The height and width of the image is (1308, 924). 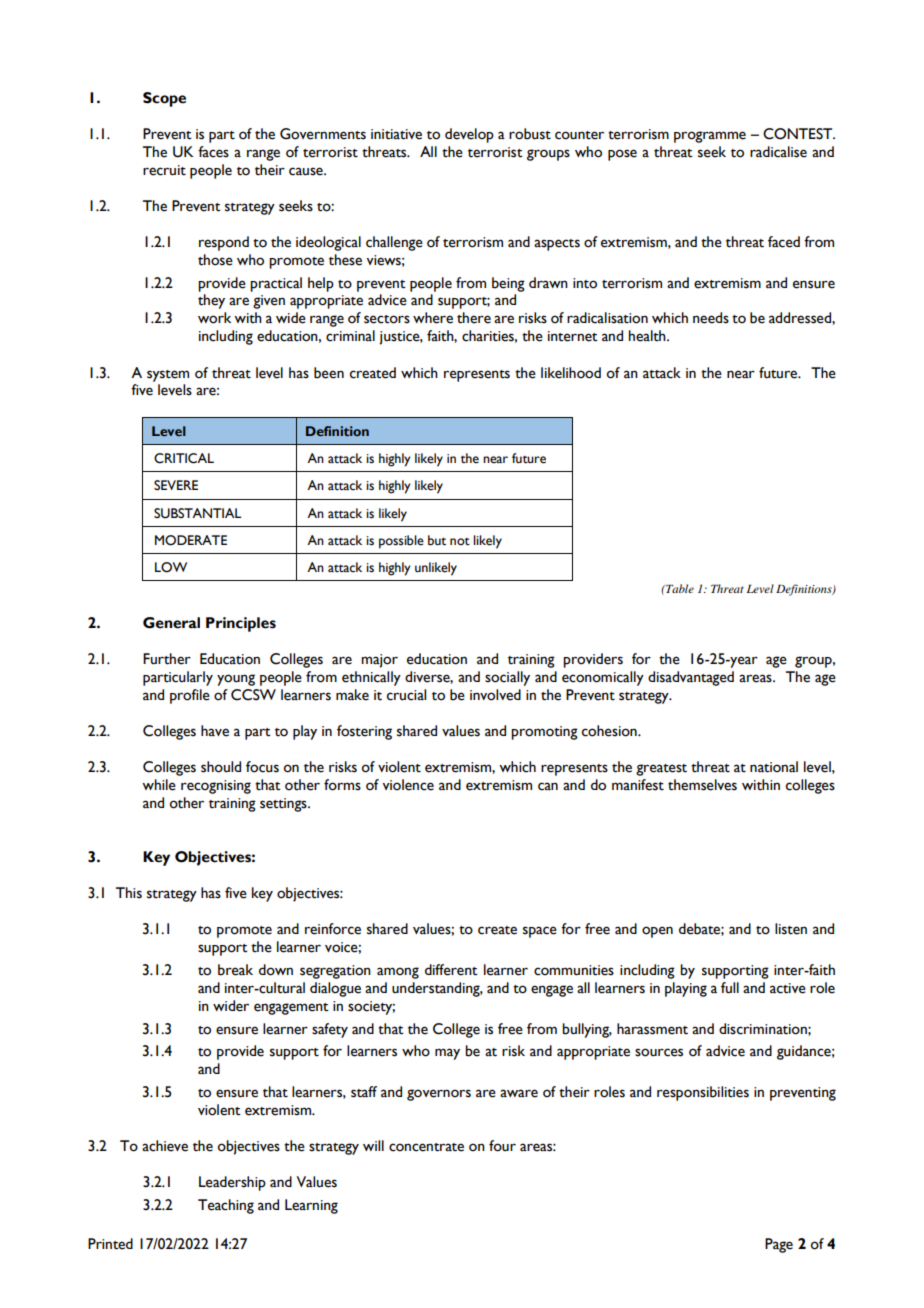 What do you see at coordinates (426, 1147) in the image?
I see `concentrate` at bounding box center [426, 1147].
